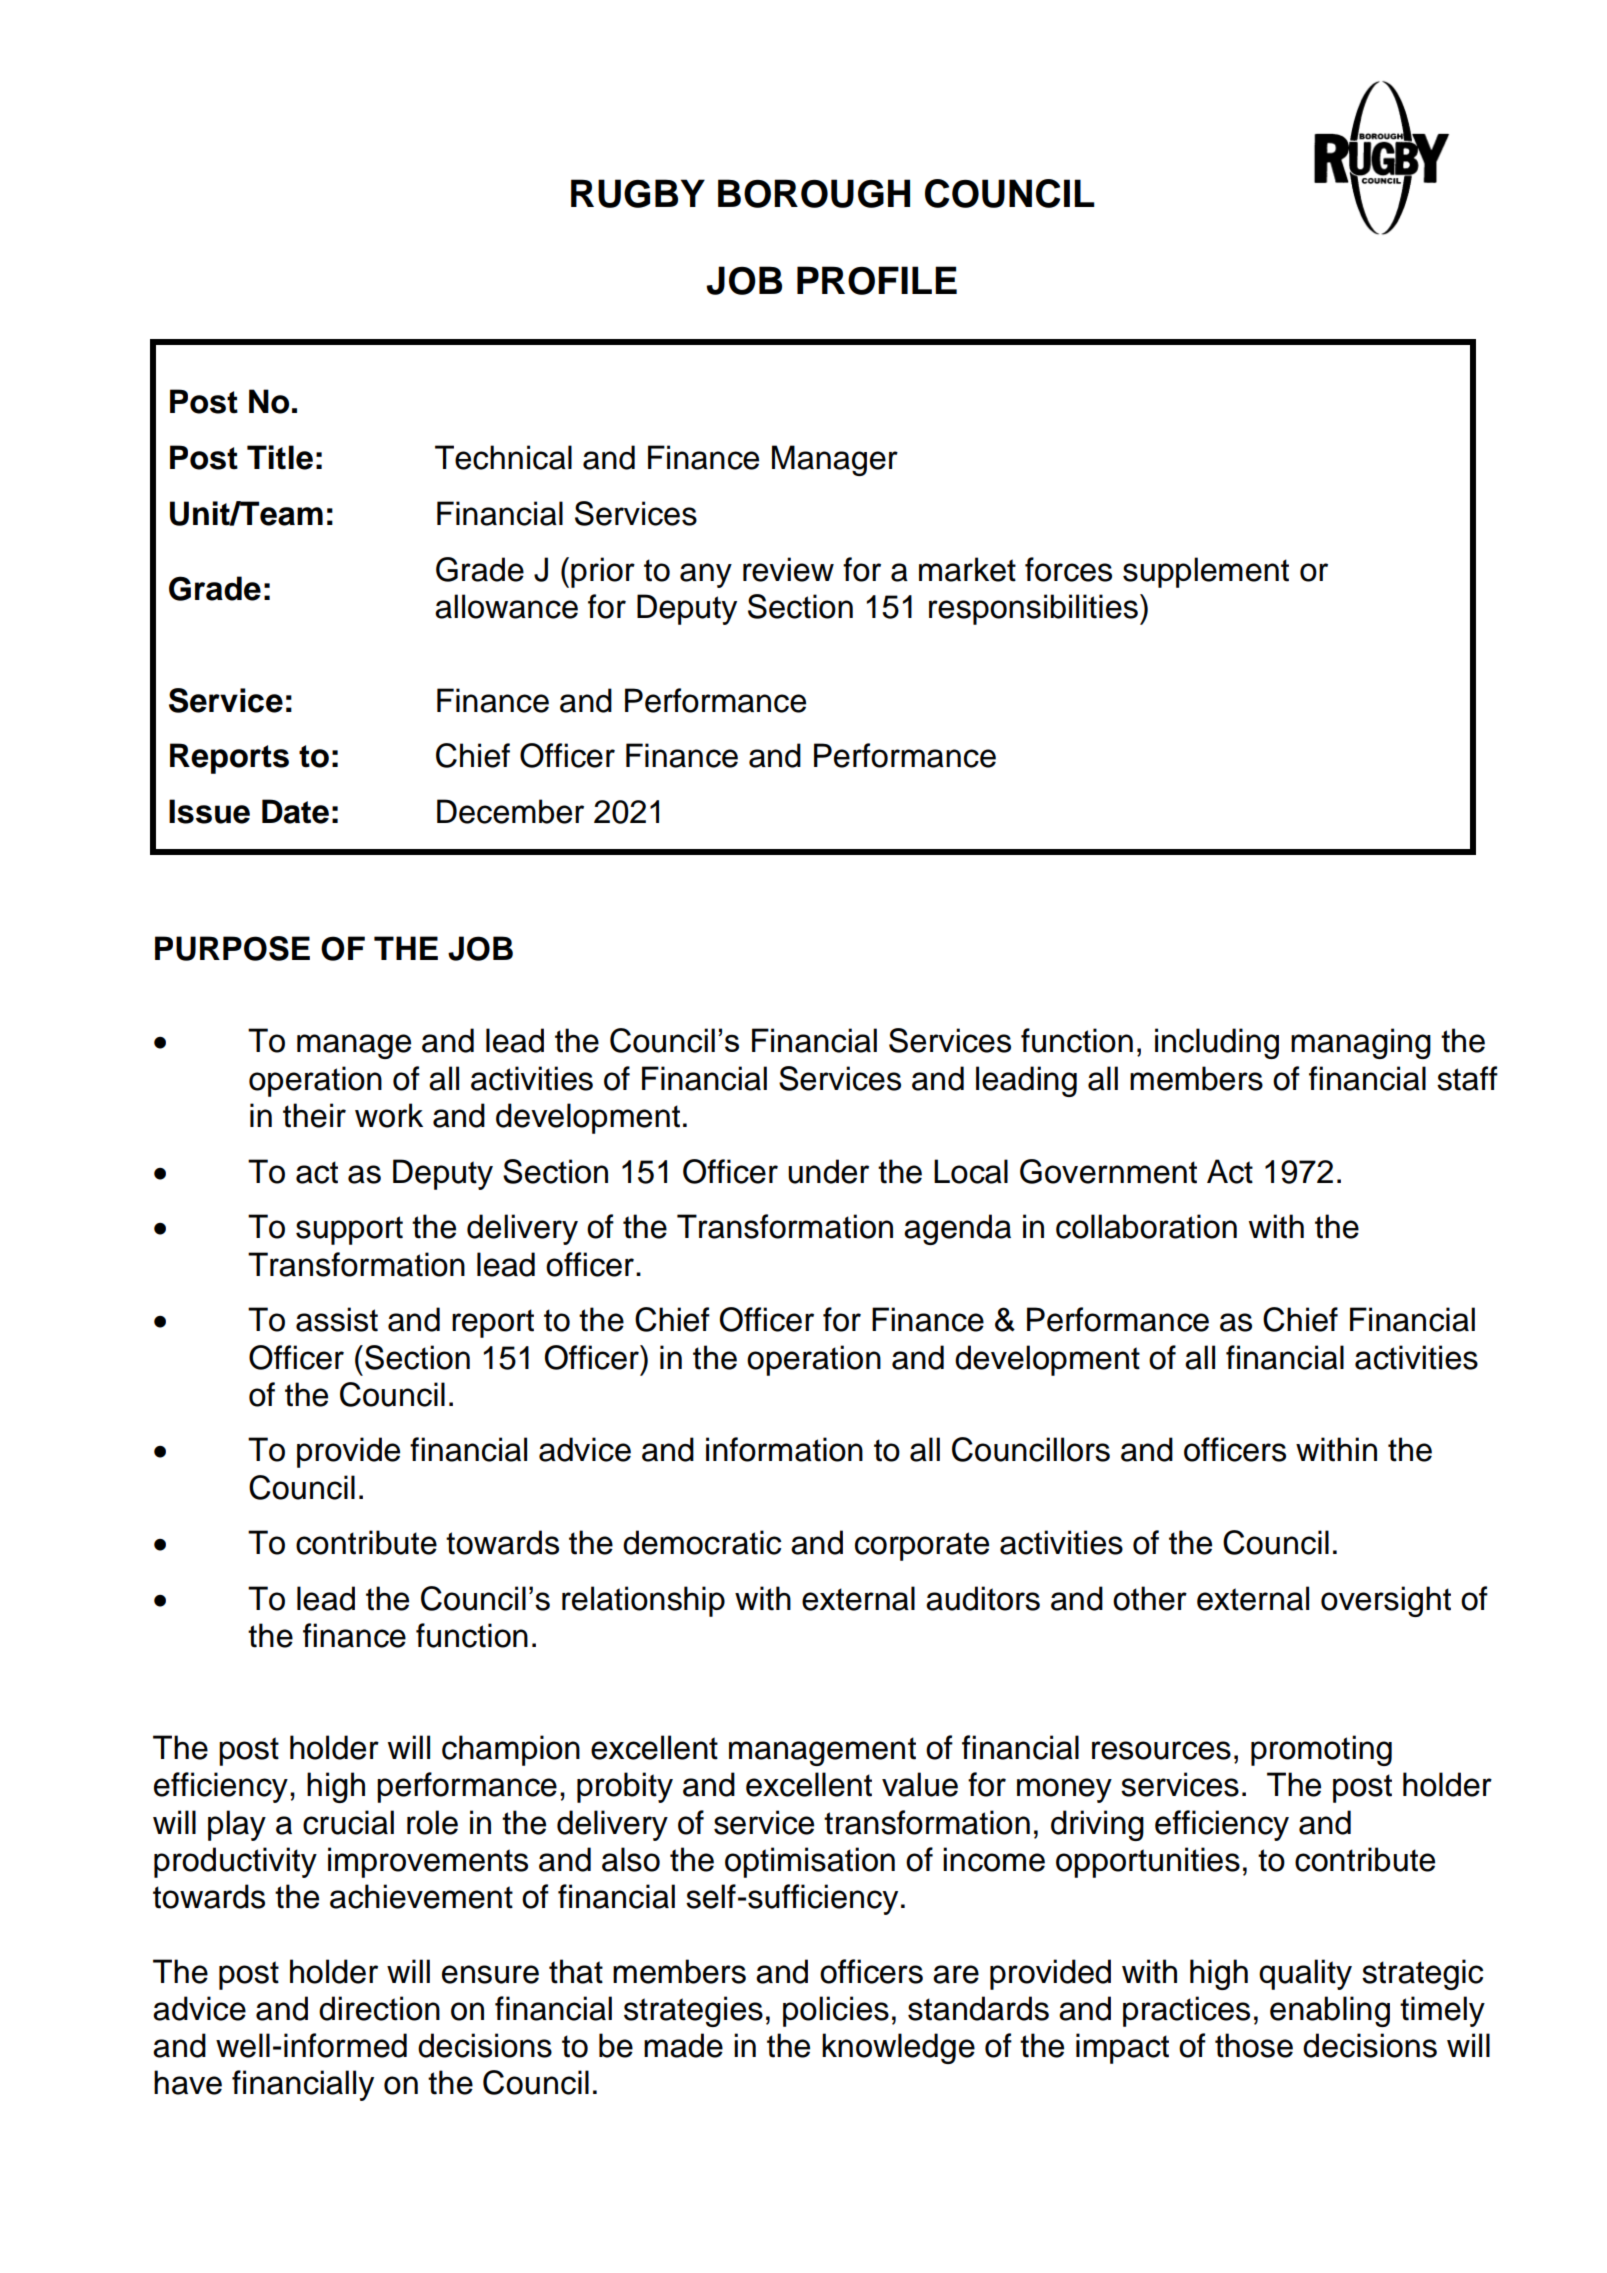 The image size is (1607, 2273). I want to click on direction, so click(379, 2008).
